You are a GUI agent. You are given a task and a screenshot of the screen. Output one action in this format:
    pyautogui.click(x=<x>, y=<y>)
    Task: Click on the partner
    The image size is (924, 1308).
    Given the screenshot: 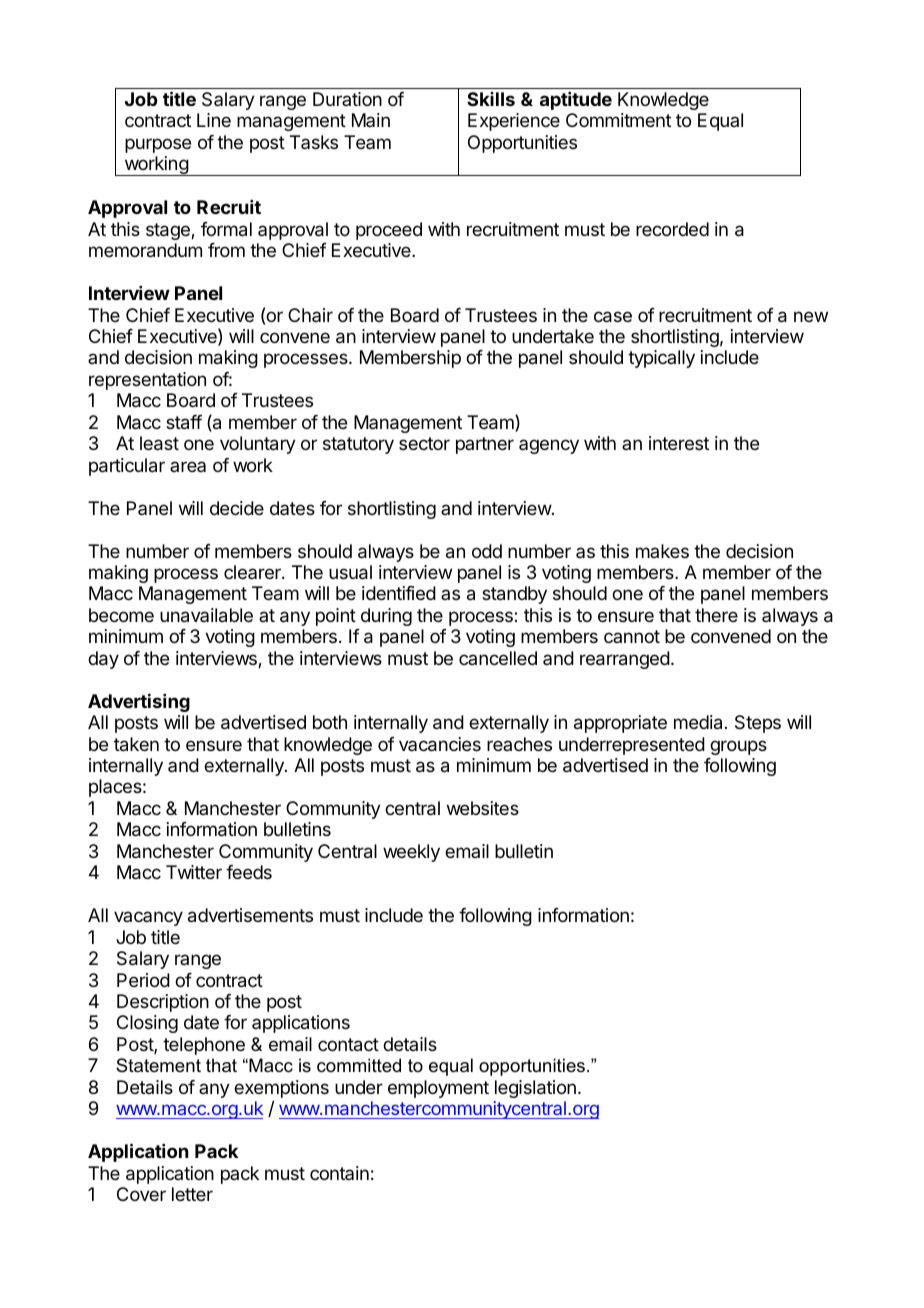 What is the action you would take?
    pyautogui.click(x=485, y=445)
